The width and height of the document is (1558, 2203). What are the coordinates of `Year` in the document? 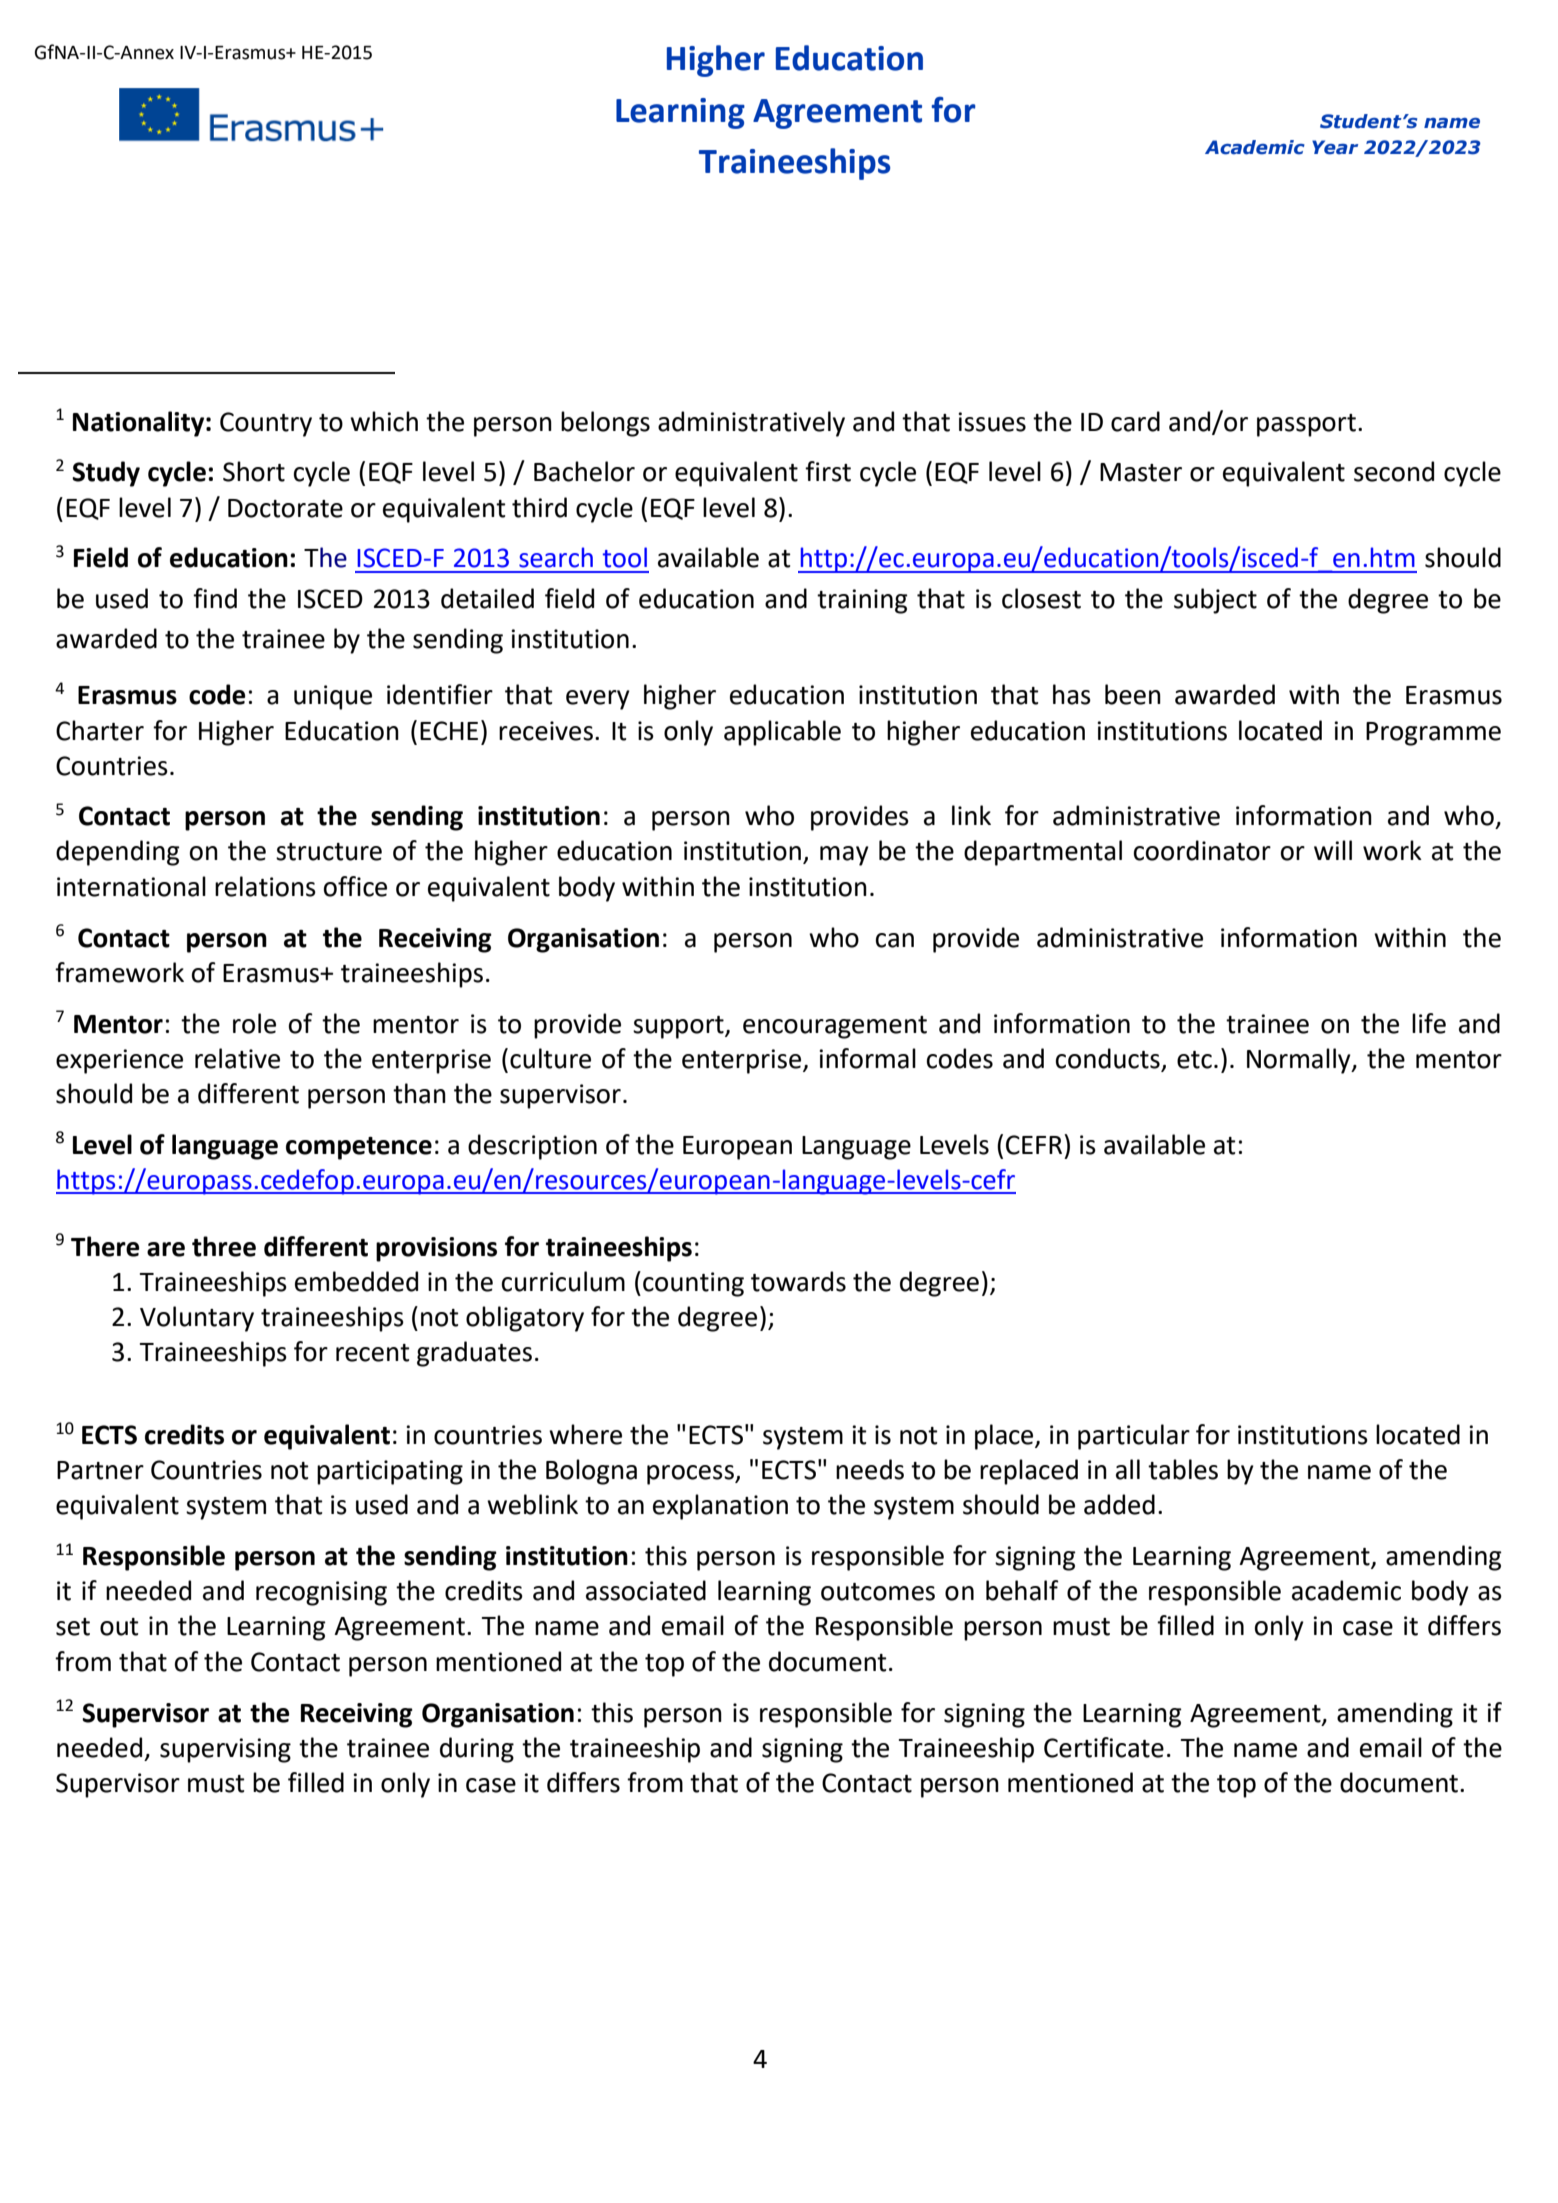 It's located at (1335, 147).
